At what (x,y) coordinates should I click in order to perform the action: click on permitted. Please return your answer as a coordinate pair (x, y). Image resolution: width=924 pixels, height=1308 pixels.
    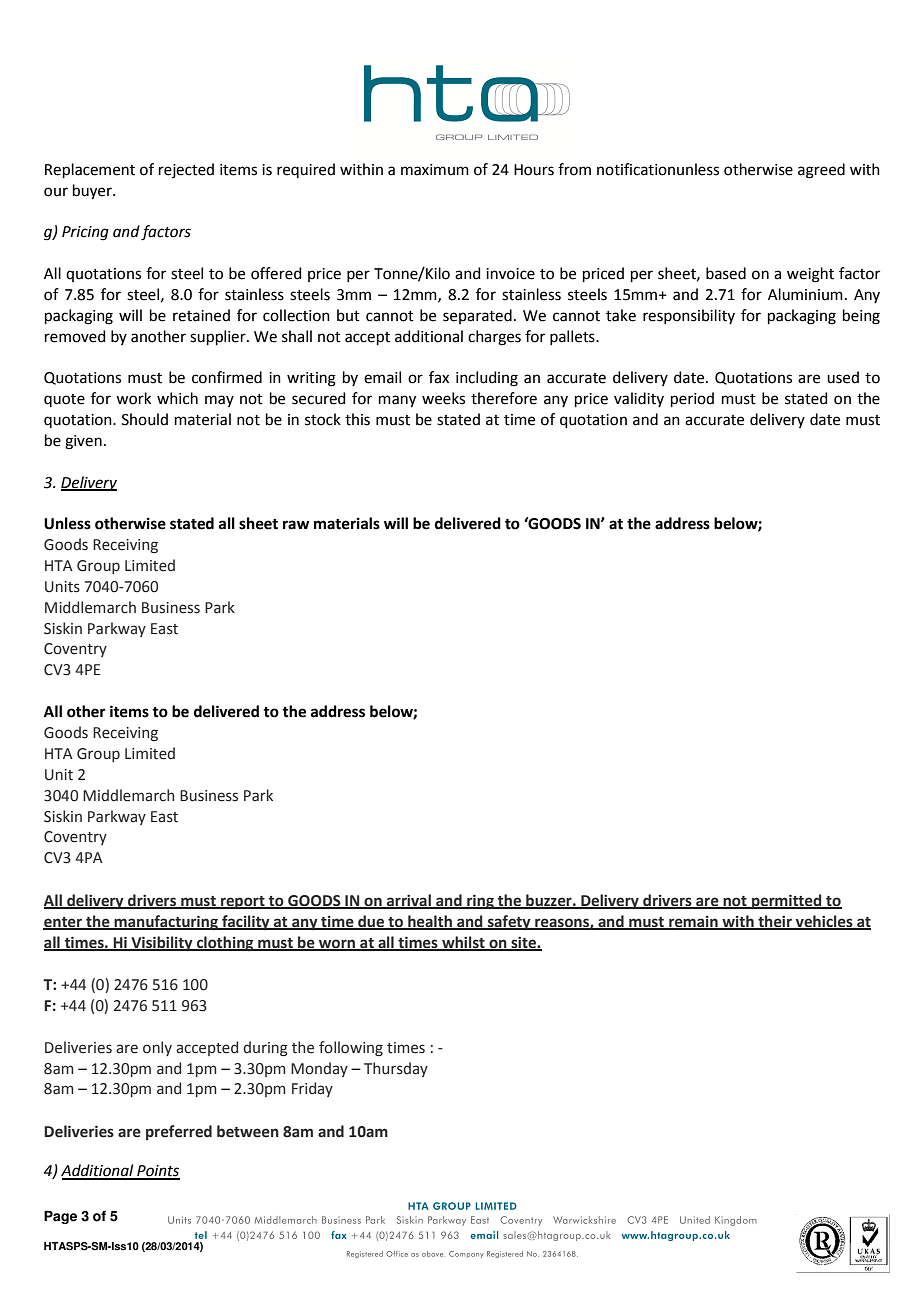
    Looking at the image, I should click on (787, 901).
